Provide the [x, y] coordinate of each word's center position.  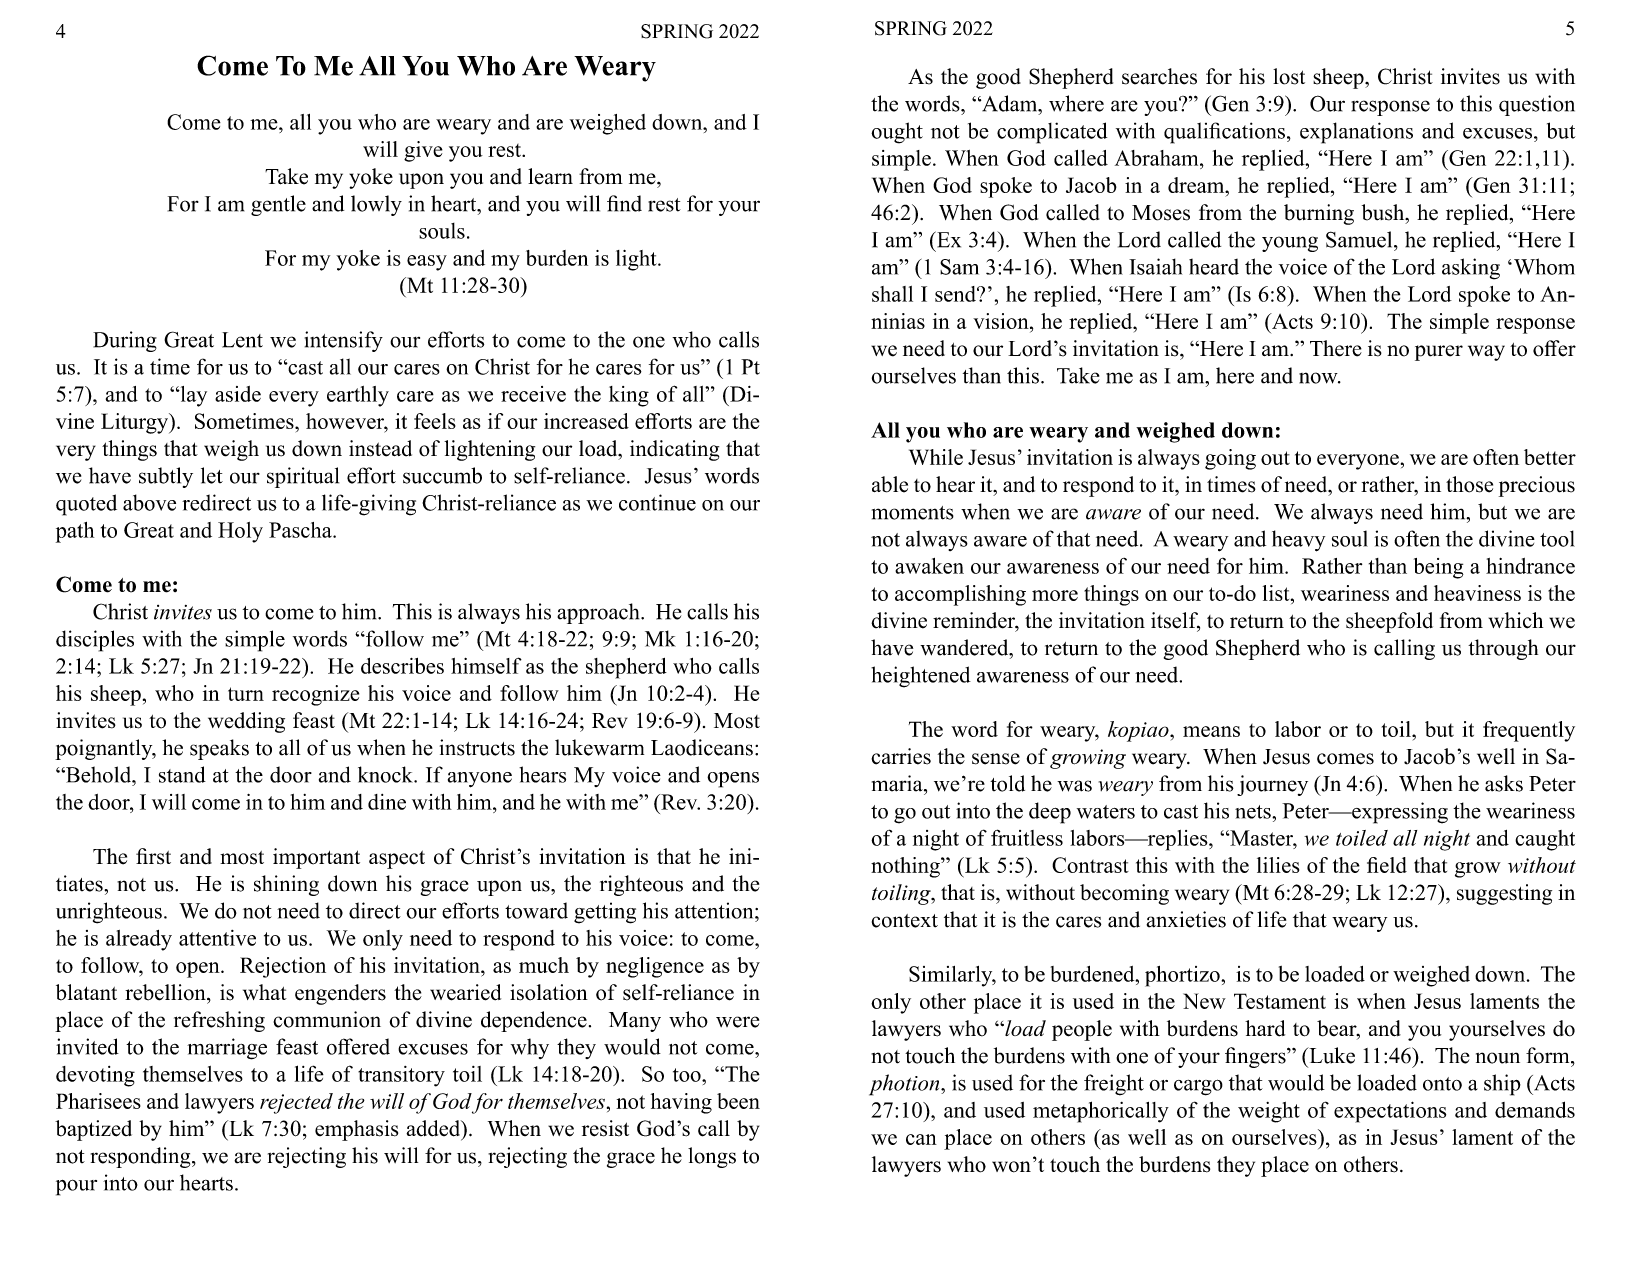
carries [901, 756]
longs [712, 1157]
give [423, 151]
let [212, 475]
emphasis [356, 1130]
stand [182, 774]
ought [897, 133]
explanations [1356, 133]
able [890, 484]
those [1469, 484]
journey [1272, 785]
